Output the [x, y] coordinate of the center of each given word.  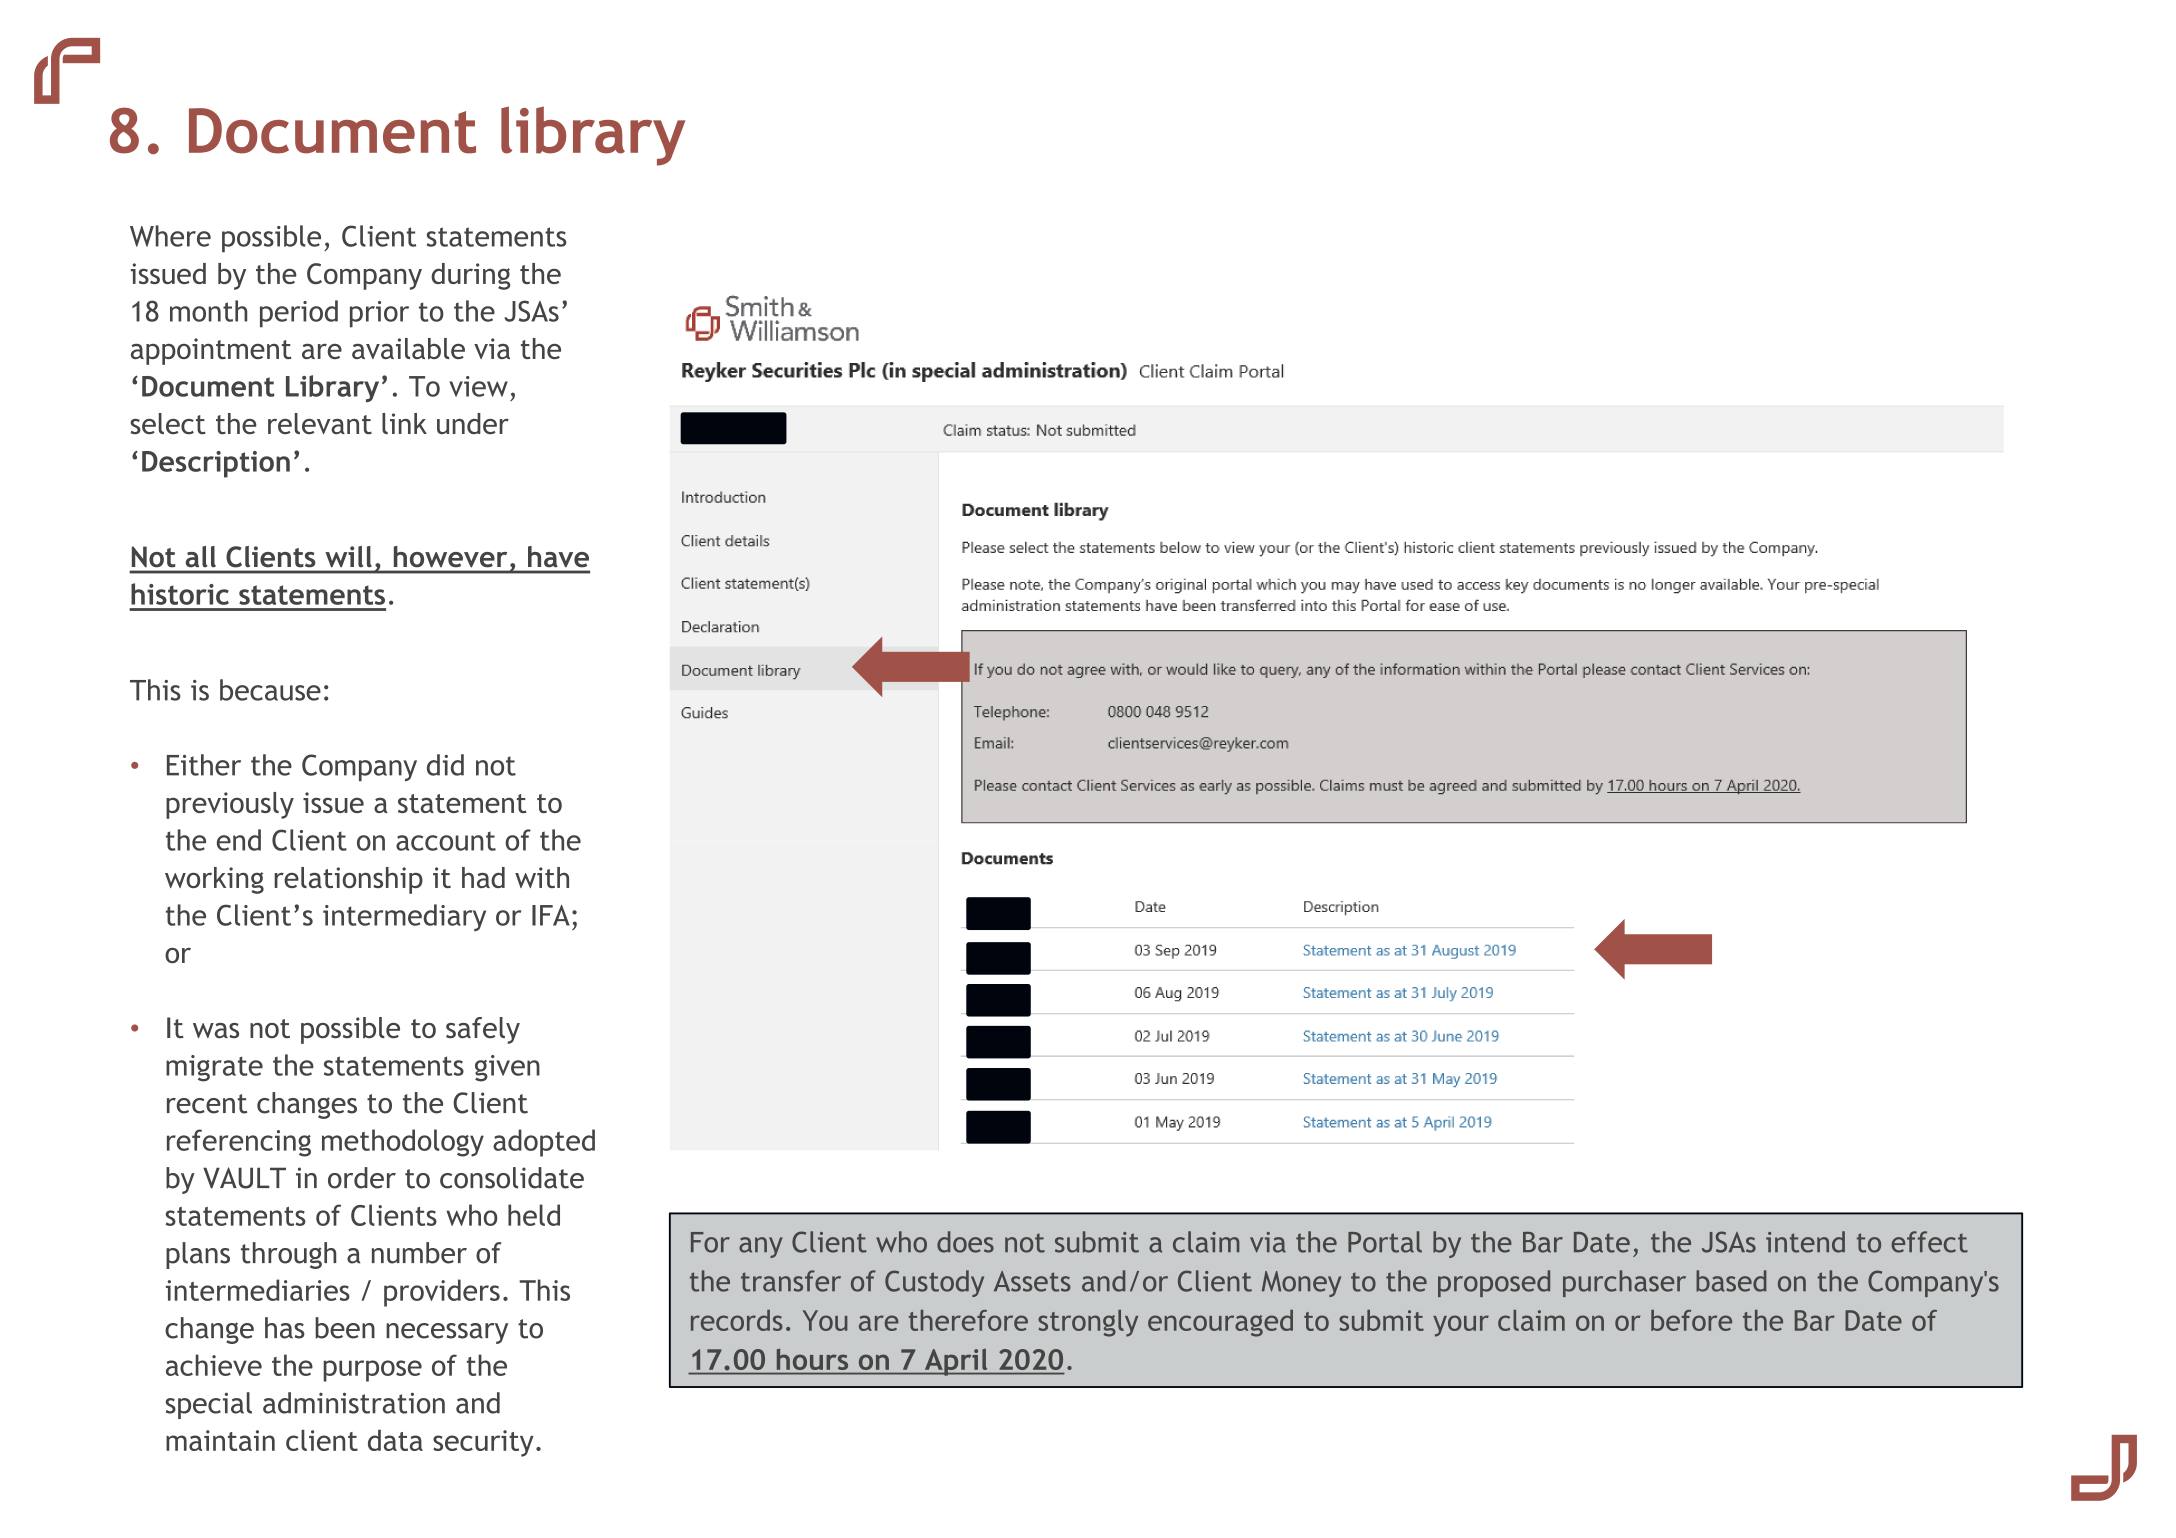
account [446, 841]
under [473, 423]
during [470, 276]
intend [1805, 1242]
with [542, 877]
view [478, 386]
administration [354, 1403]
